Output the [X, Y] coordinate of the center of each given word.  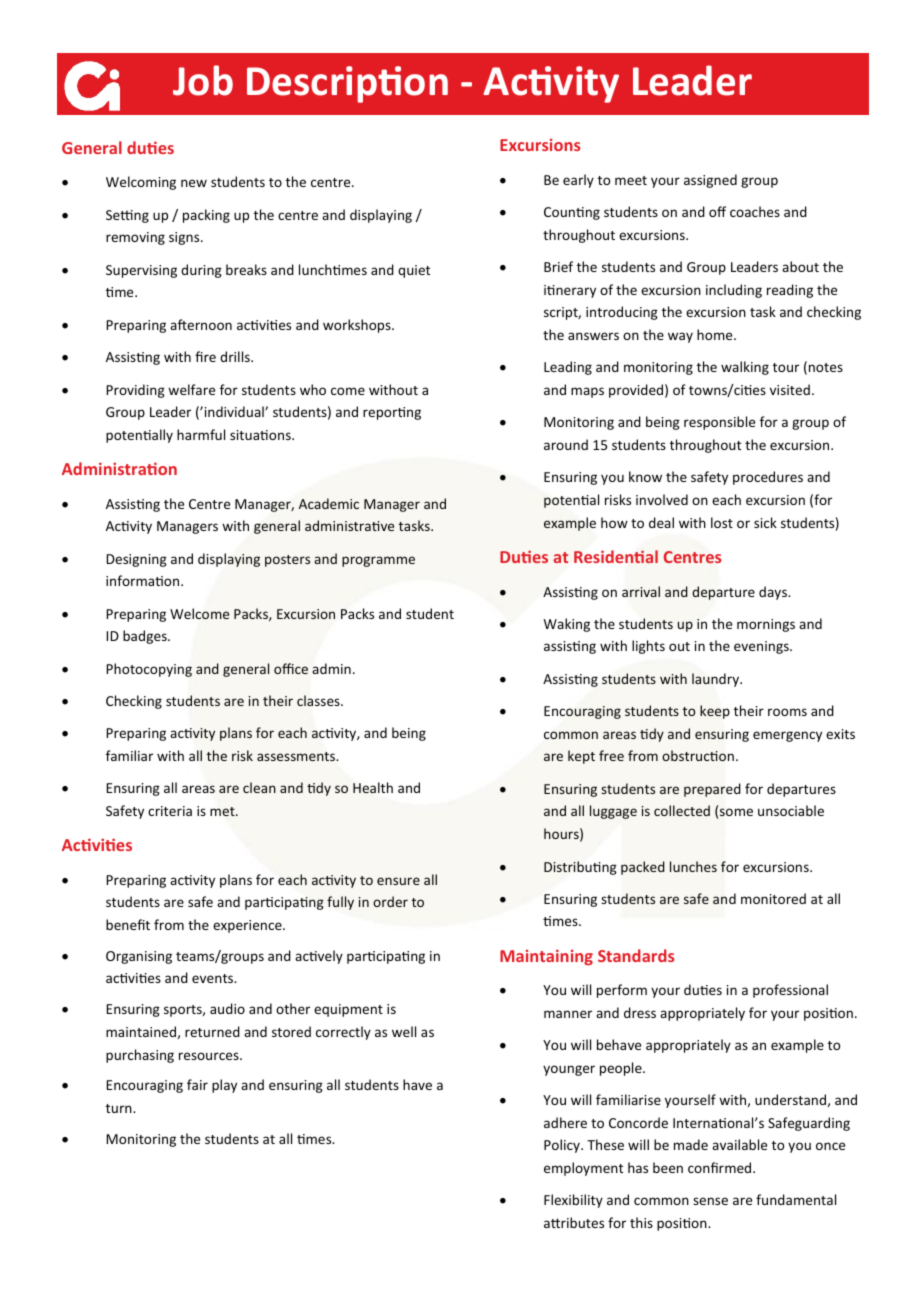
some [736, 812]
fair [197, 1084]
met [223, 811]
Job [203, 80]
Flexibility [573, 1201]
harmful [201, 434]
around [566, 444]
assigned [710, 181]
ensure [398, 881]
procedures [768, 478]
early [578, 181]
